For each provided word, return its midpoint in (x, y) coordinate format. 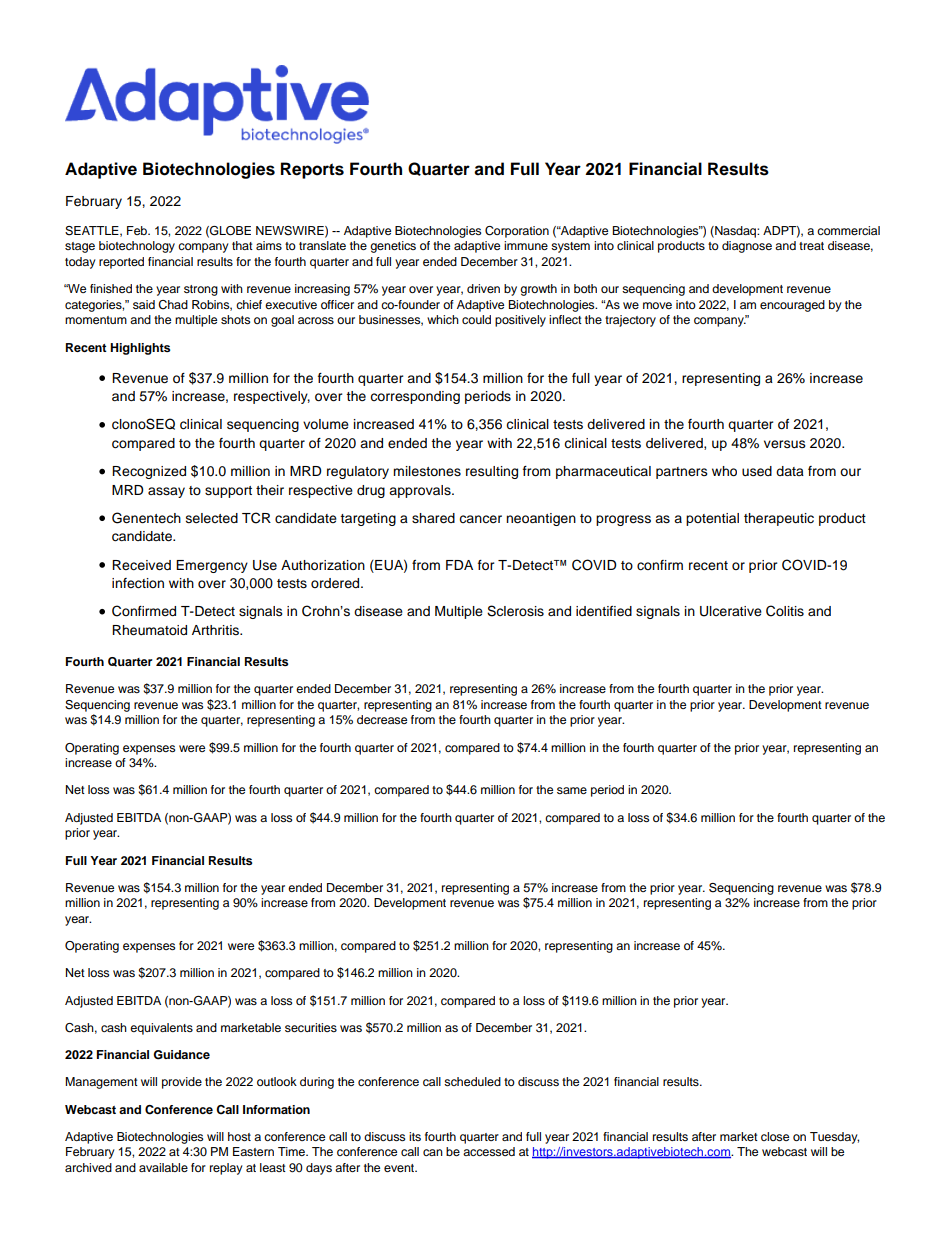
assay (166, 492)
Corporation (517, 232)
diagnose (747, 247)
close (775, 1136)
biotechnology (137, 247)
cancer (480, 519)
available (163, 1167)
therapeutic (779, 519)
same (572, 790)
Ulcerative (731, 611)
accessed (489, 1151)
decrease (382, 719)
